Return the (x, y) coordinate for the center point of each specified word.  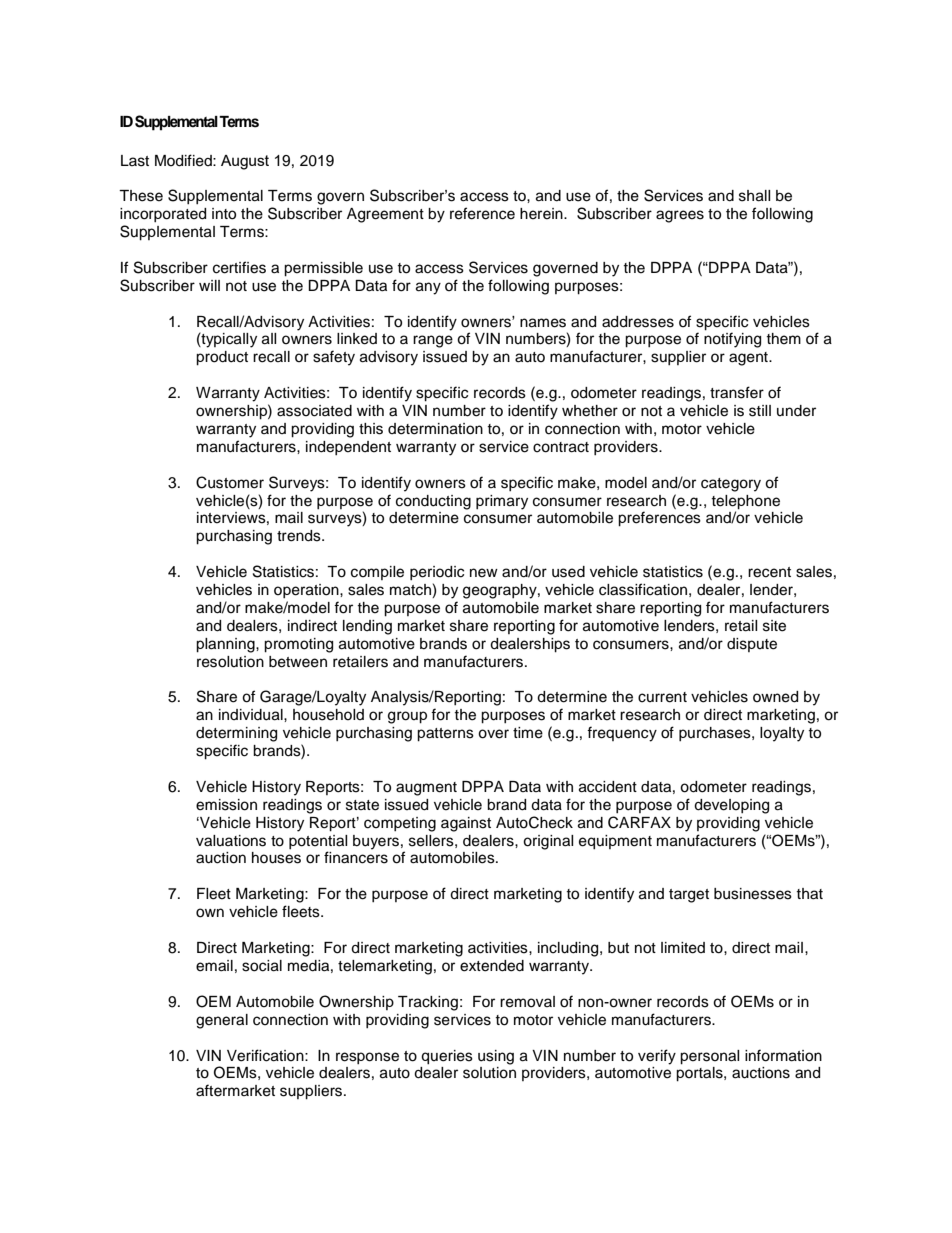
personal (709, 1057)
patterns (445, 735)
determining (236, 734)
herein (542, 214)
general (222, 1021)
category (731, 485)
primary (502, 502)
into (224, 214)
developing (731, 806)
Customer (230, 482)
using (496, 1057)
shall (754, 196)
